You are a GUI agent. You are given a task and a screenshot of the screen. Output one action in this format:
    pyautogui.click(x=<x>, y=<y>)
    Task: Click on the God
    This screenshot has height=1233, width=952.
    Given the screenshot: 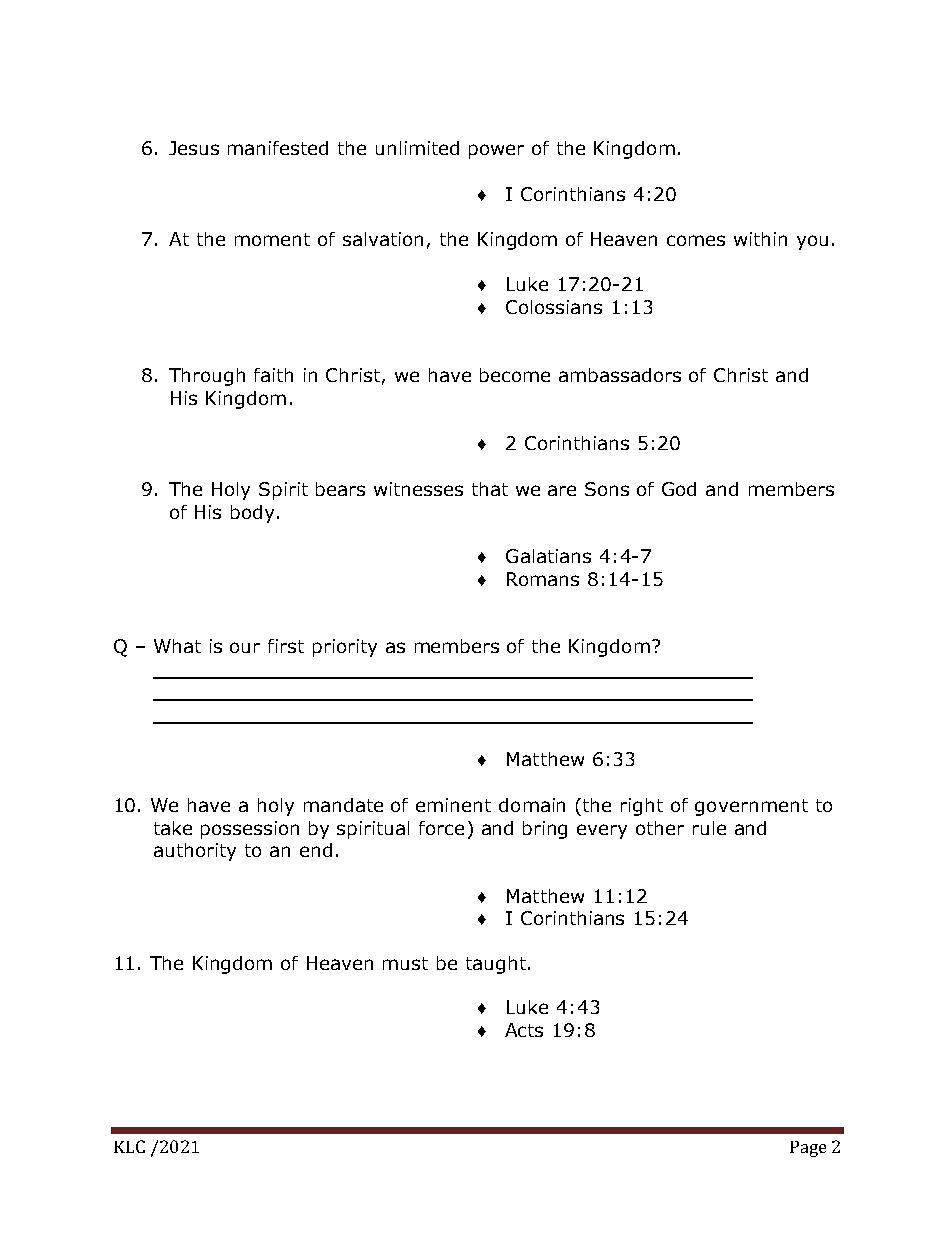 What is the action you would take?
    pyautogui.click(x=679, y=489)
